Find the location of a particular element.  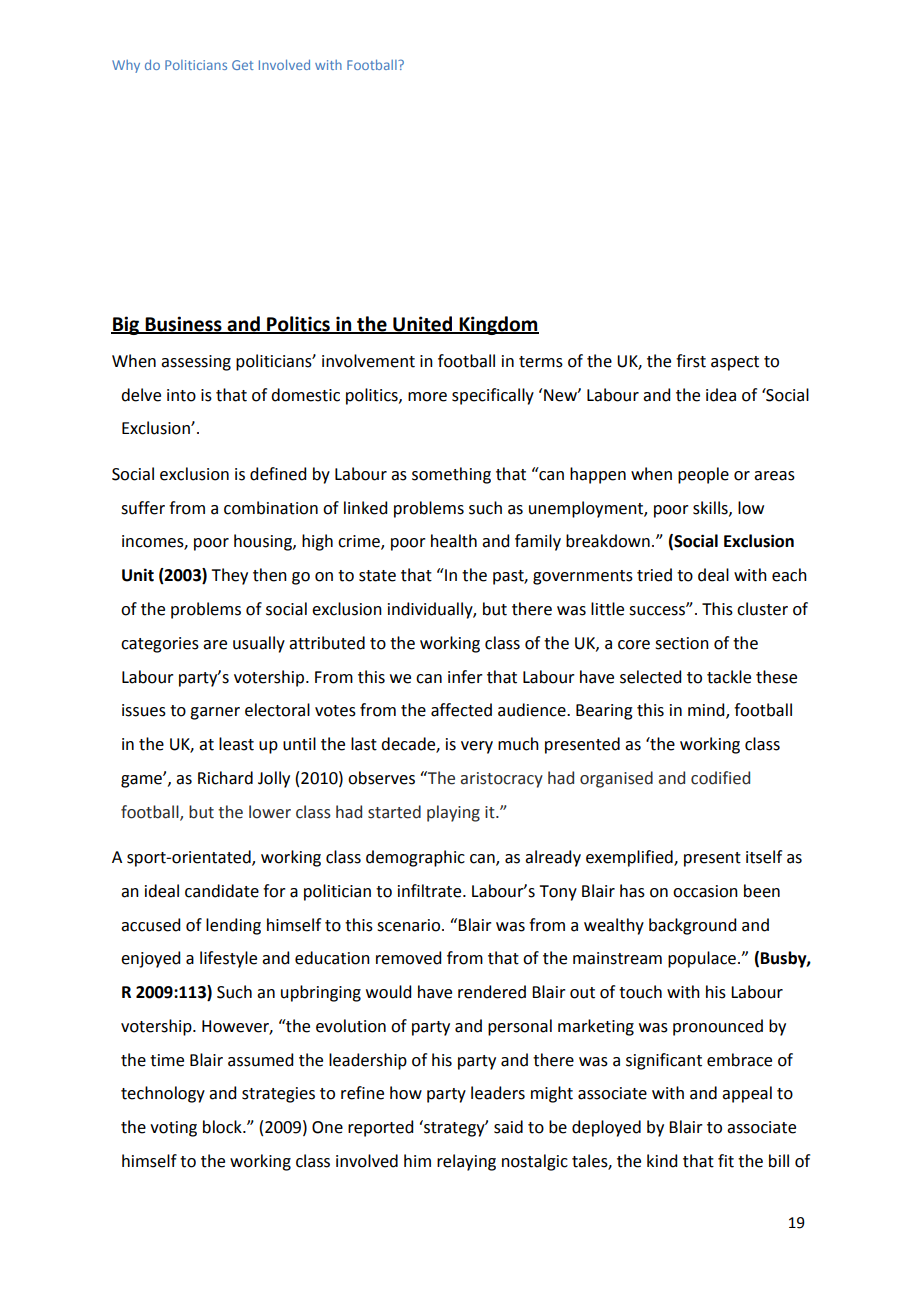

relaying is located at coordinates (466, 1162).
